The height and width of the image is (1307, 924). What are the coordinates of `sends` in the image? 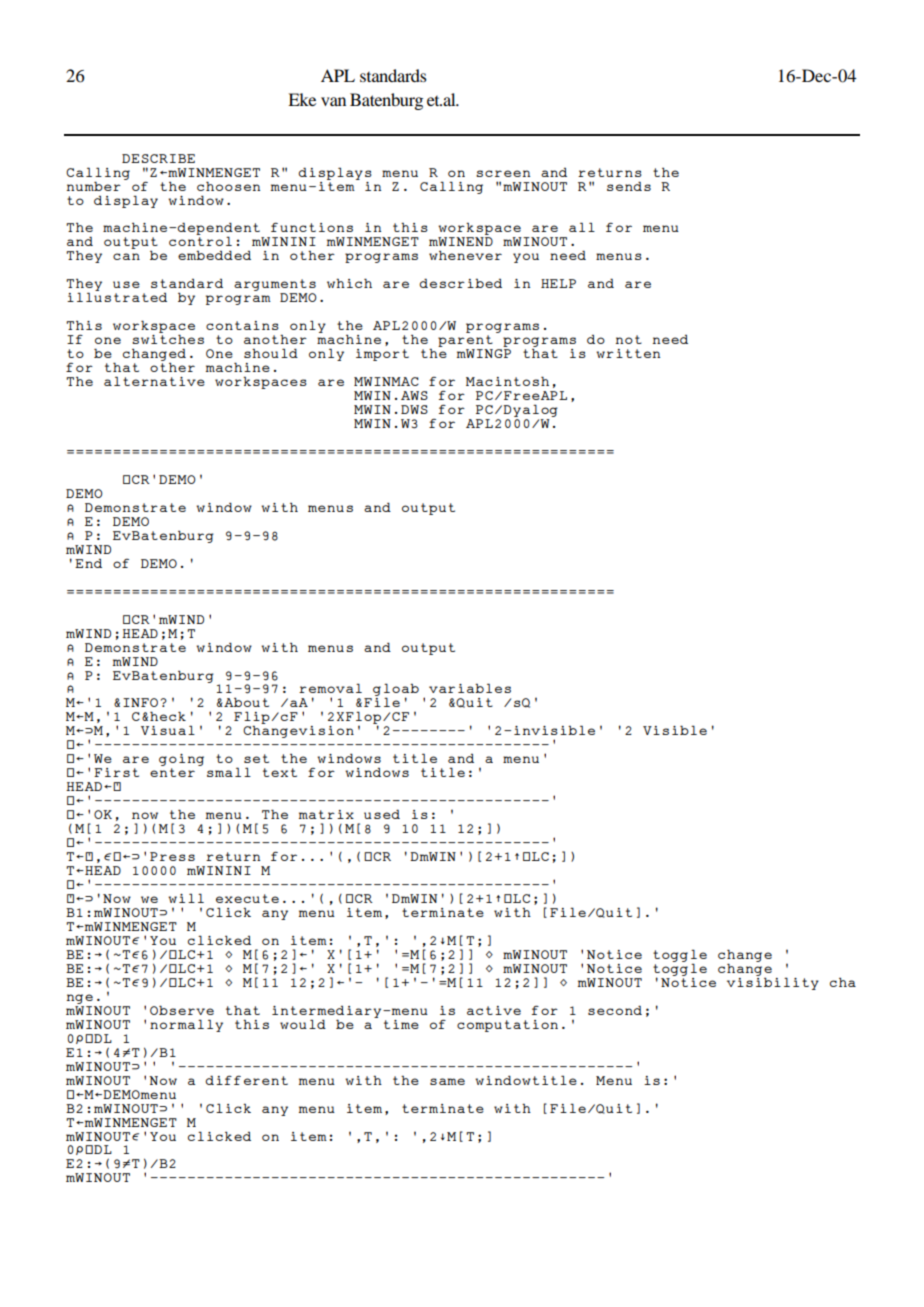 It's located at (629, 186).
